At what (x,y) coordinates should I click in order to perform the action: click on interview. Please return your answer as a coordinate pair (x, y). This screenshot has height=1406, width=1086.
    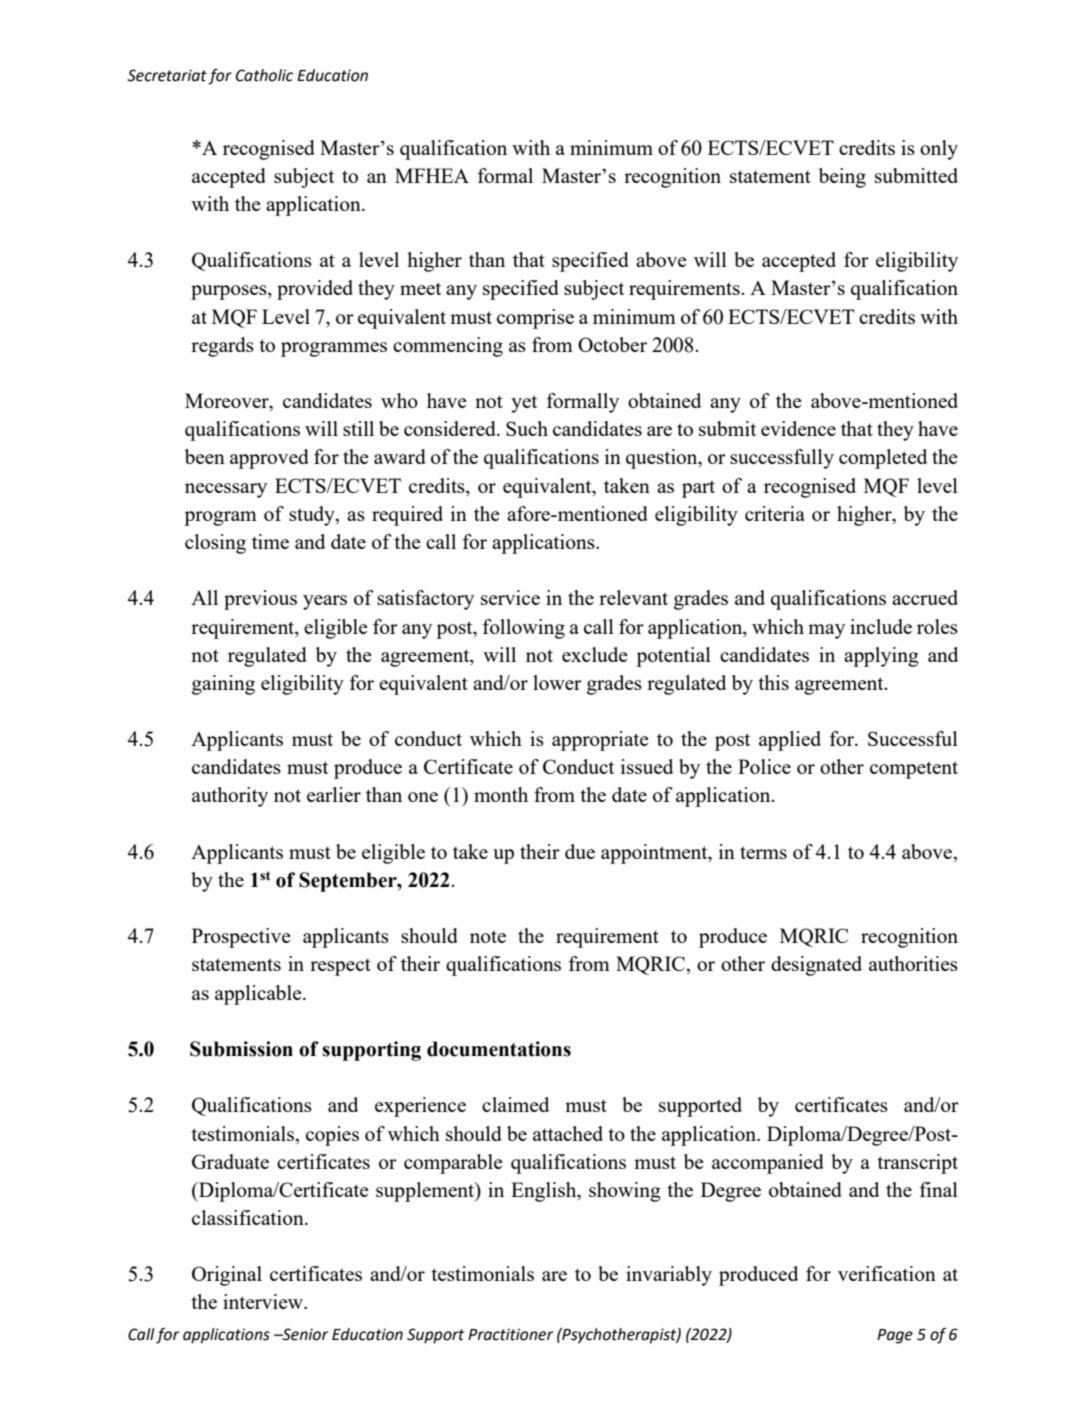
    Looking at the image, I should click on (264, 1301).
